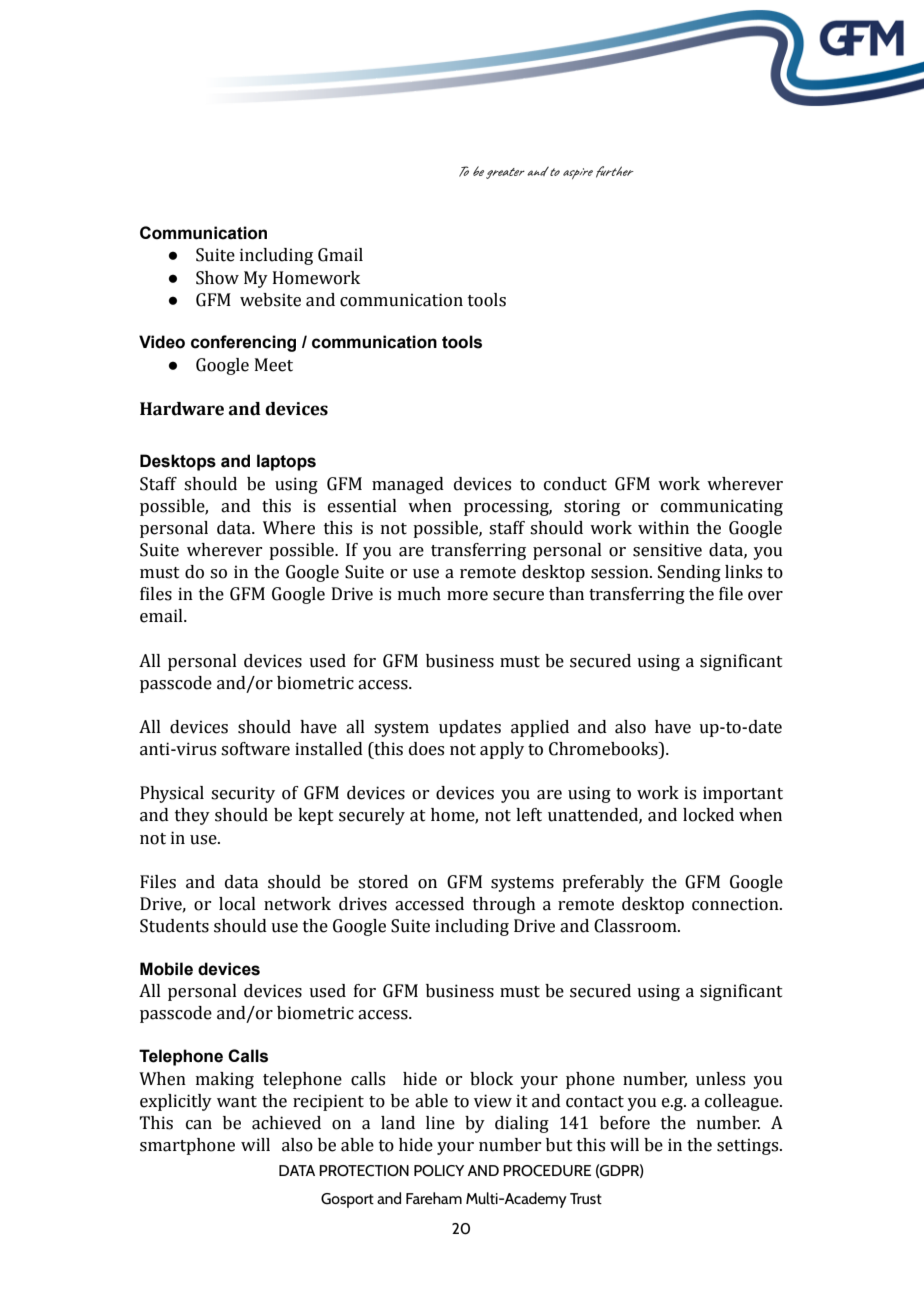 This screenshot has height=1307, width=924. I want to click on achieved, so click(286, 1123).
